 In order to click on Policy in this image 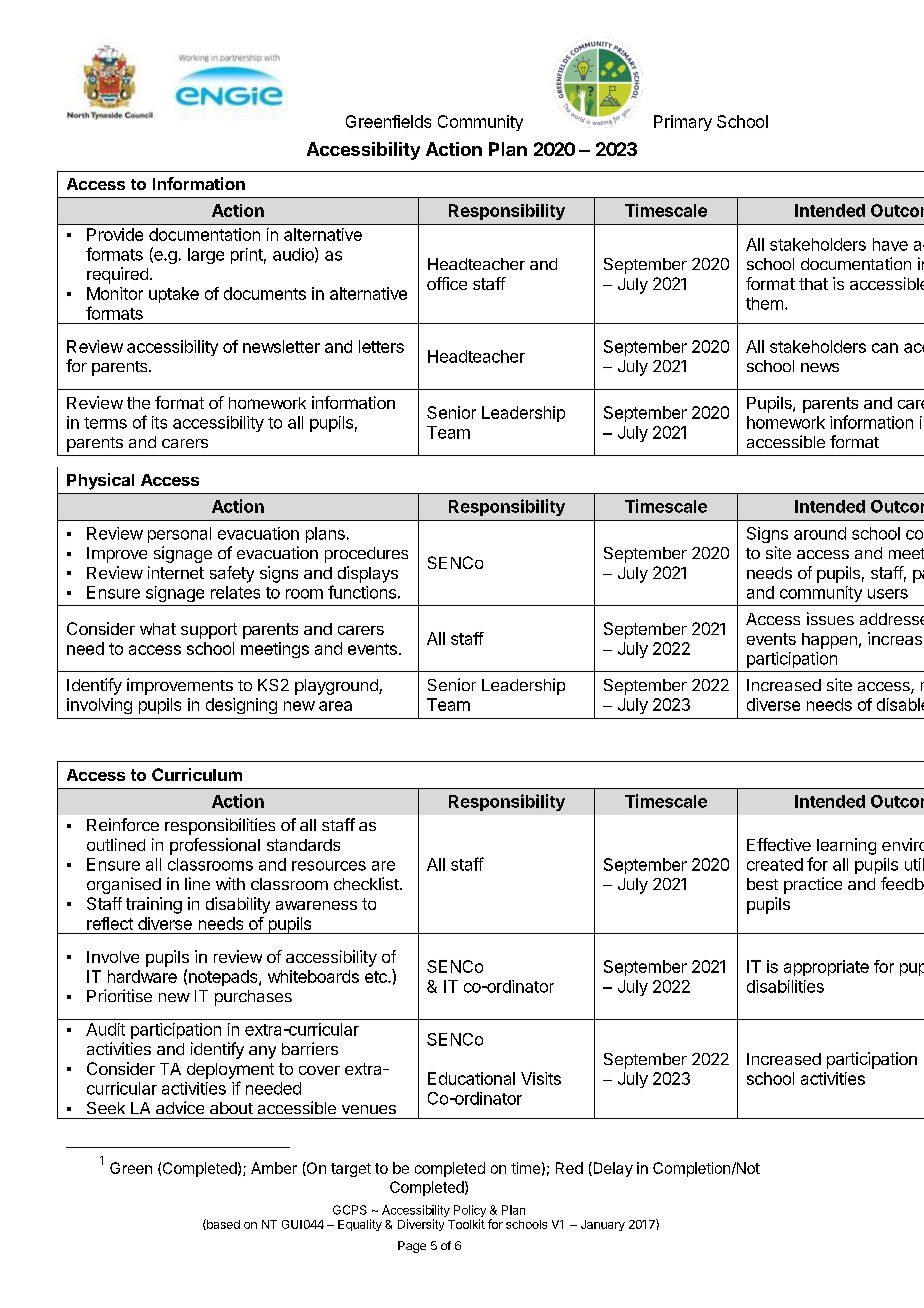, I will do `click(470, 1212)`.
